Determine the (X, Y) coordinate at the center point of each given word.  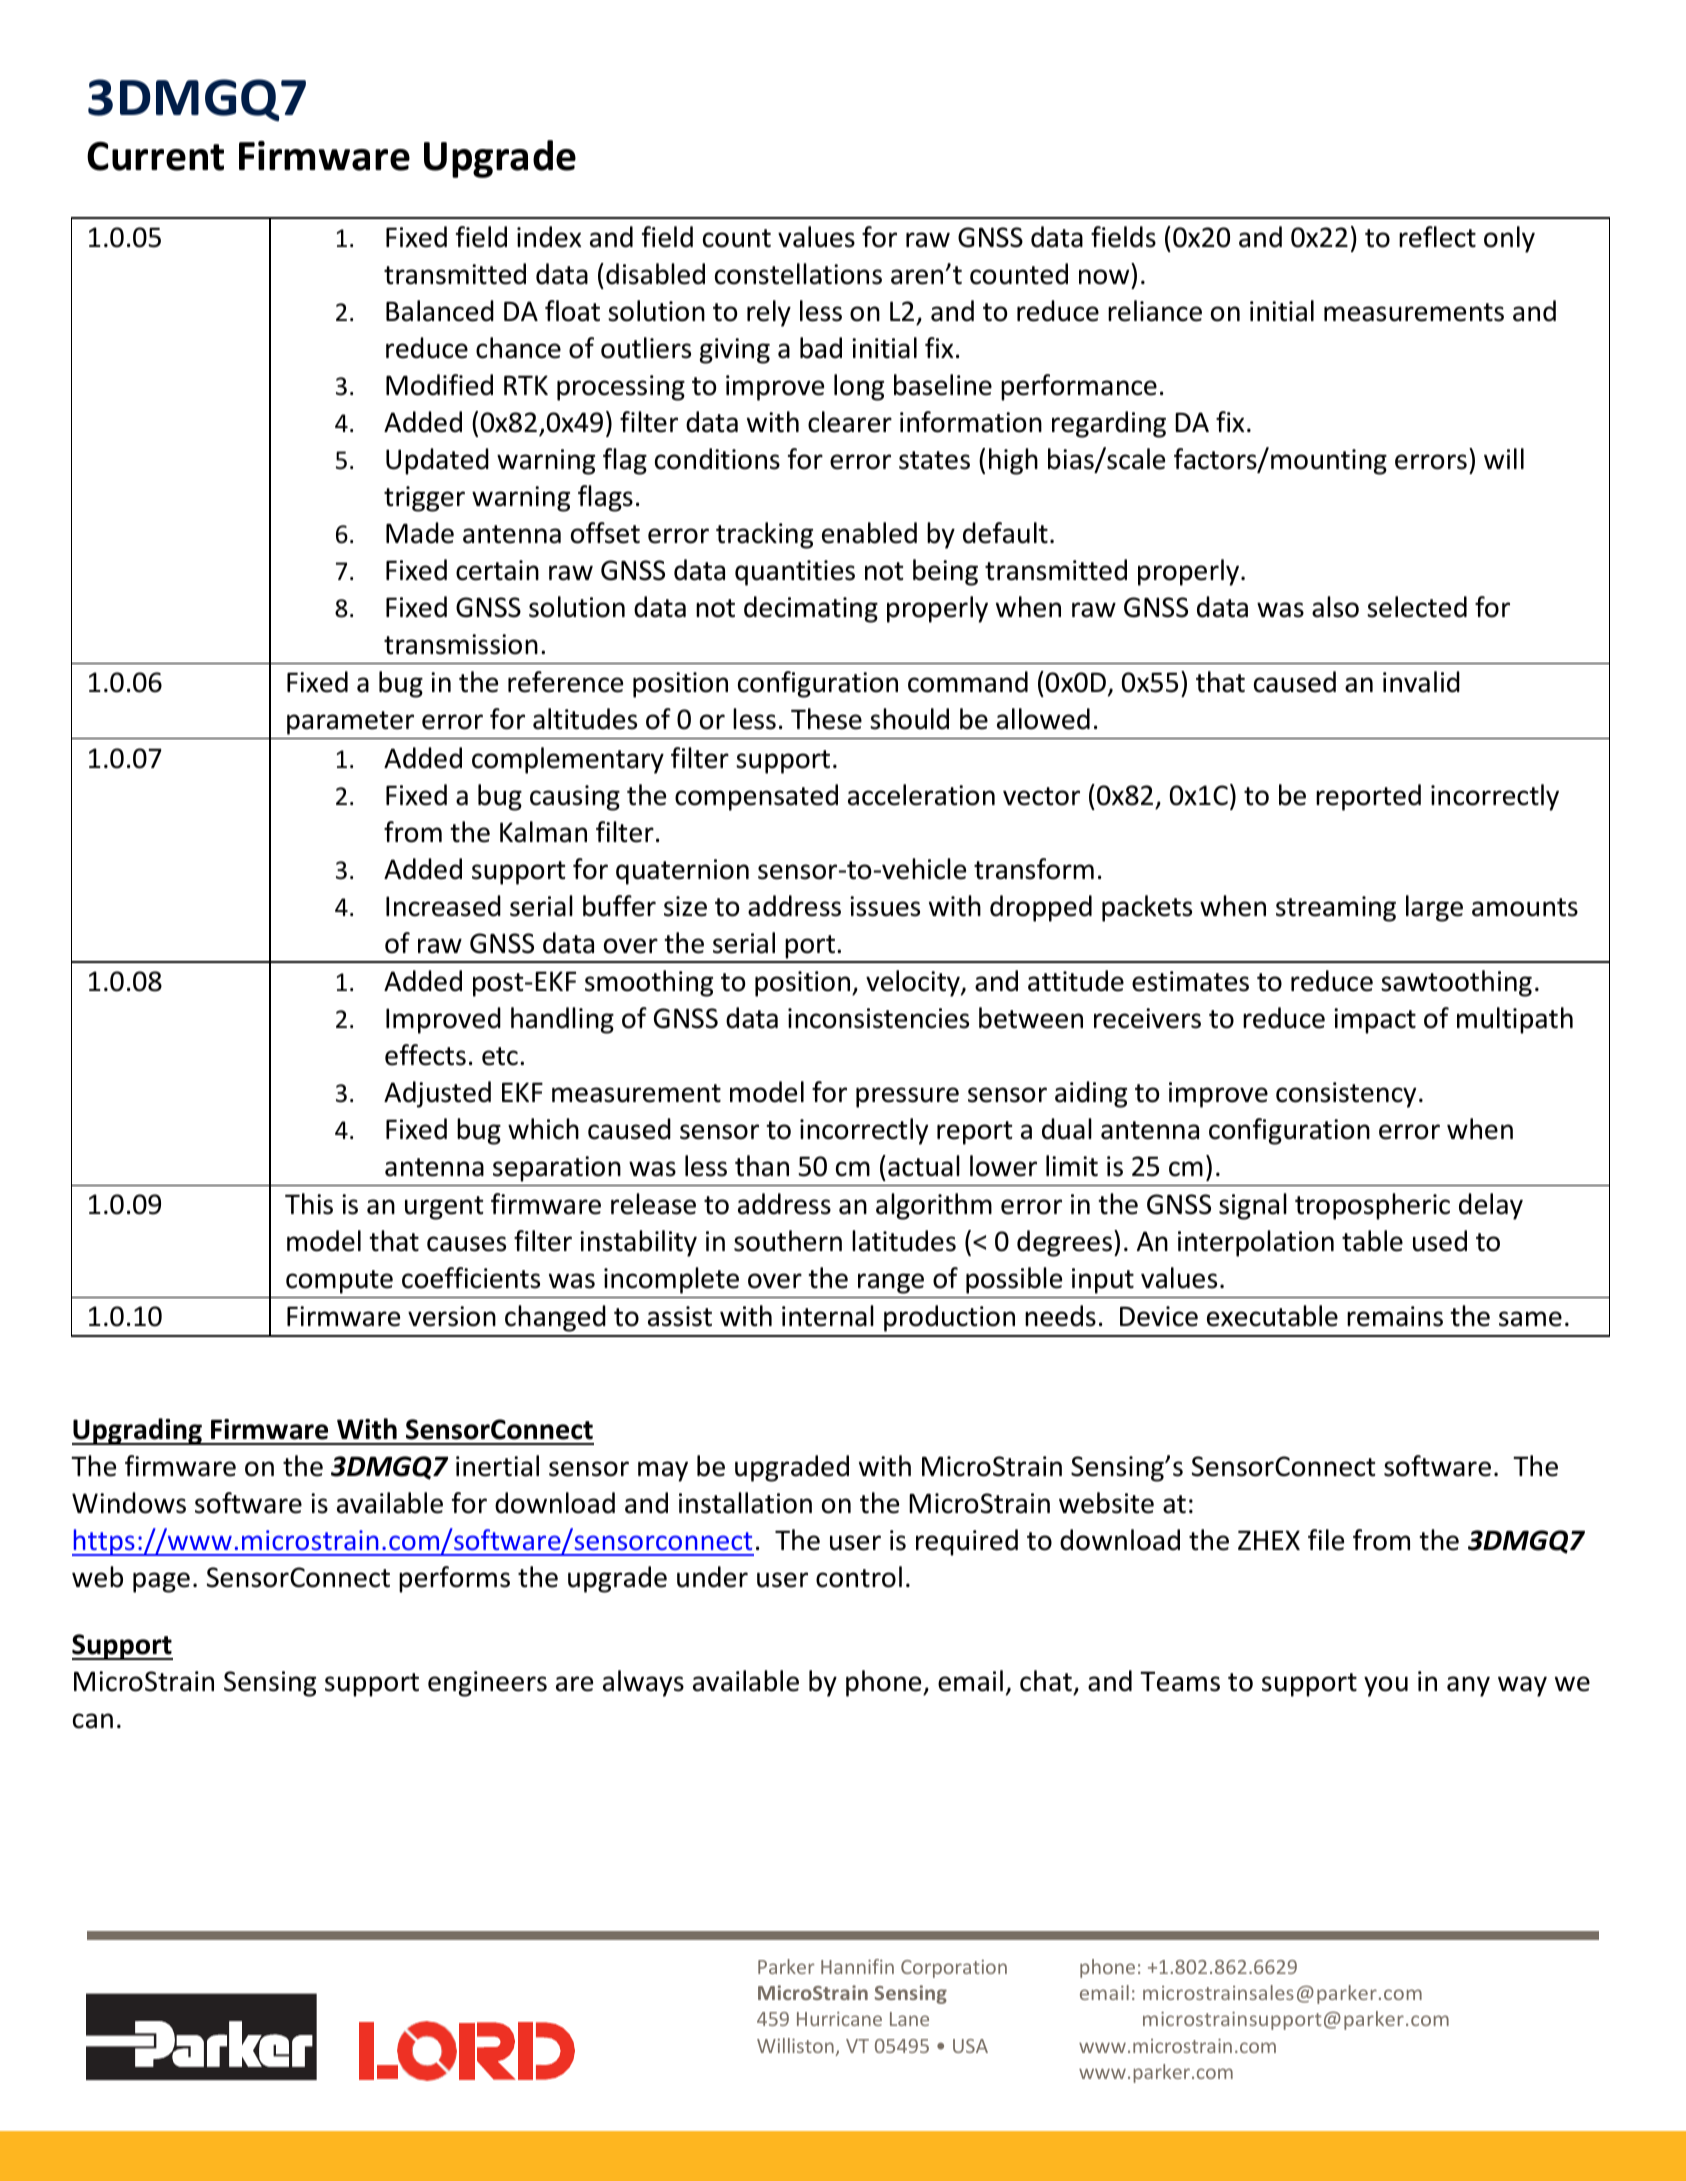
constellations (798, 274)
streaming (1336, 909)
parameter (350, 723)
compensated (756, 797)
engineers (487, 1684)
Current (155, 156)
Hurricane (839, 2019)
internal (828, 1316)
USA (970, 2046)
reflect (1437, 237)
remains (1395, 1316)
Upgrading (138, 1431)
